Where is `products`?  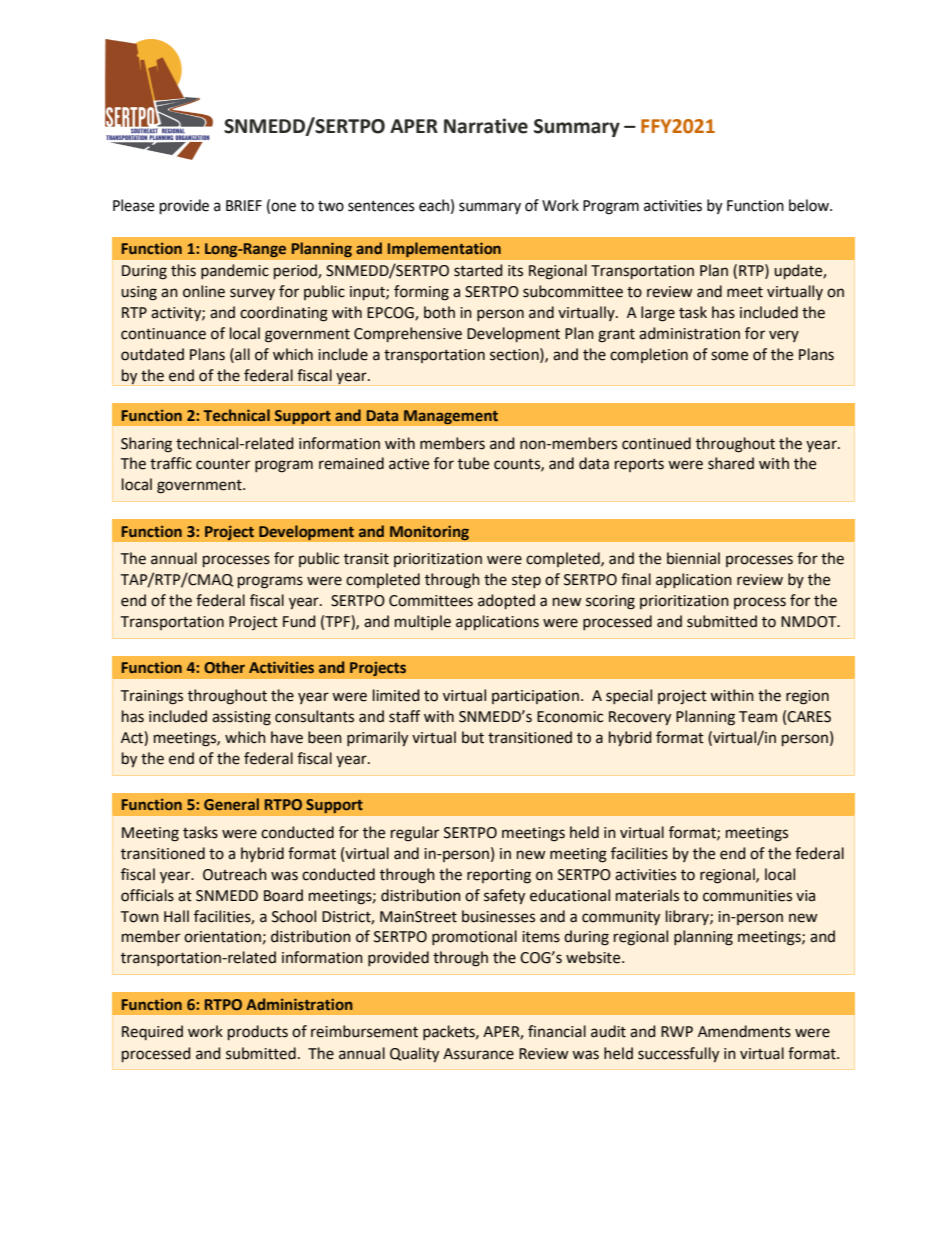
products is located at coordinates (258, 1032).
